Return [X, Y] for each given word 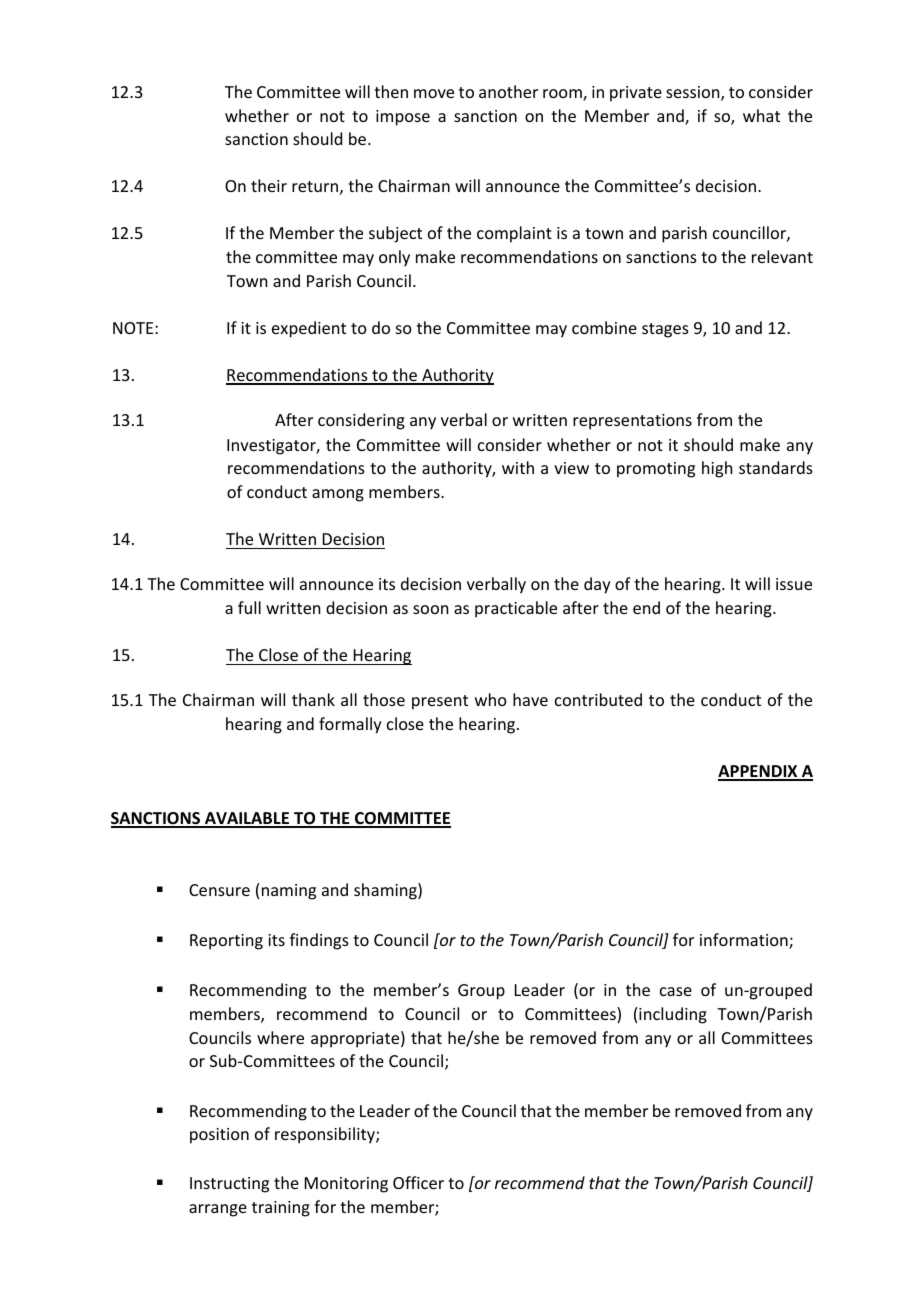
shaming [386, 891]
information [745, 941]
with [518, 467]
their [269, 185]
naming [289, 892]
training [281, 1209]
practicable [516, 609]
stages [665, 330]
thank [313, 699]
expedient [309, 329]
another [508, 91]
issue [794, 584]
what [761, 115]
